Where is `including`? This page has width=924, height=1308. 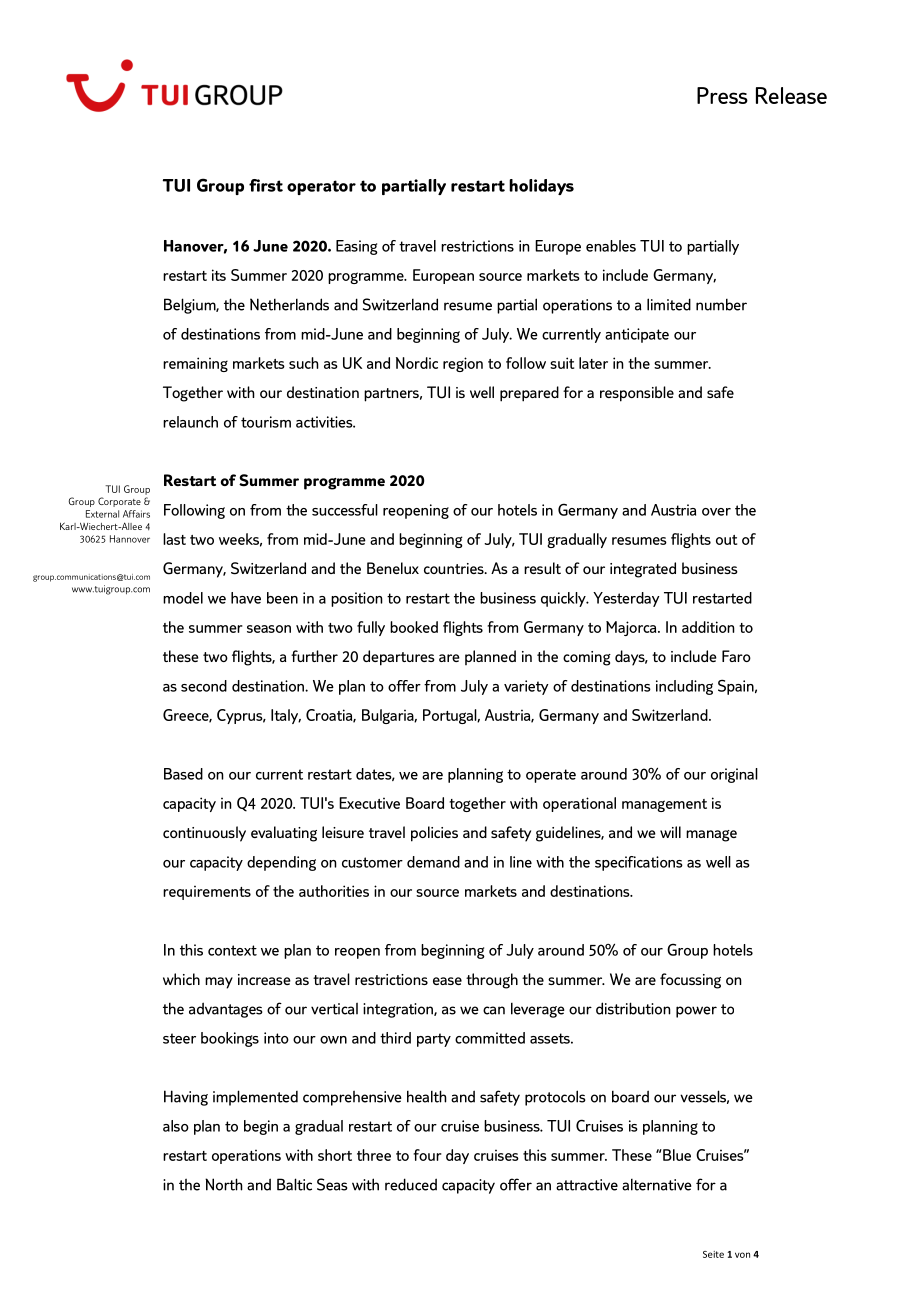
including is located at coordinates (684, 687).
